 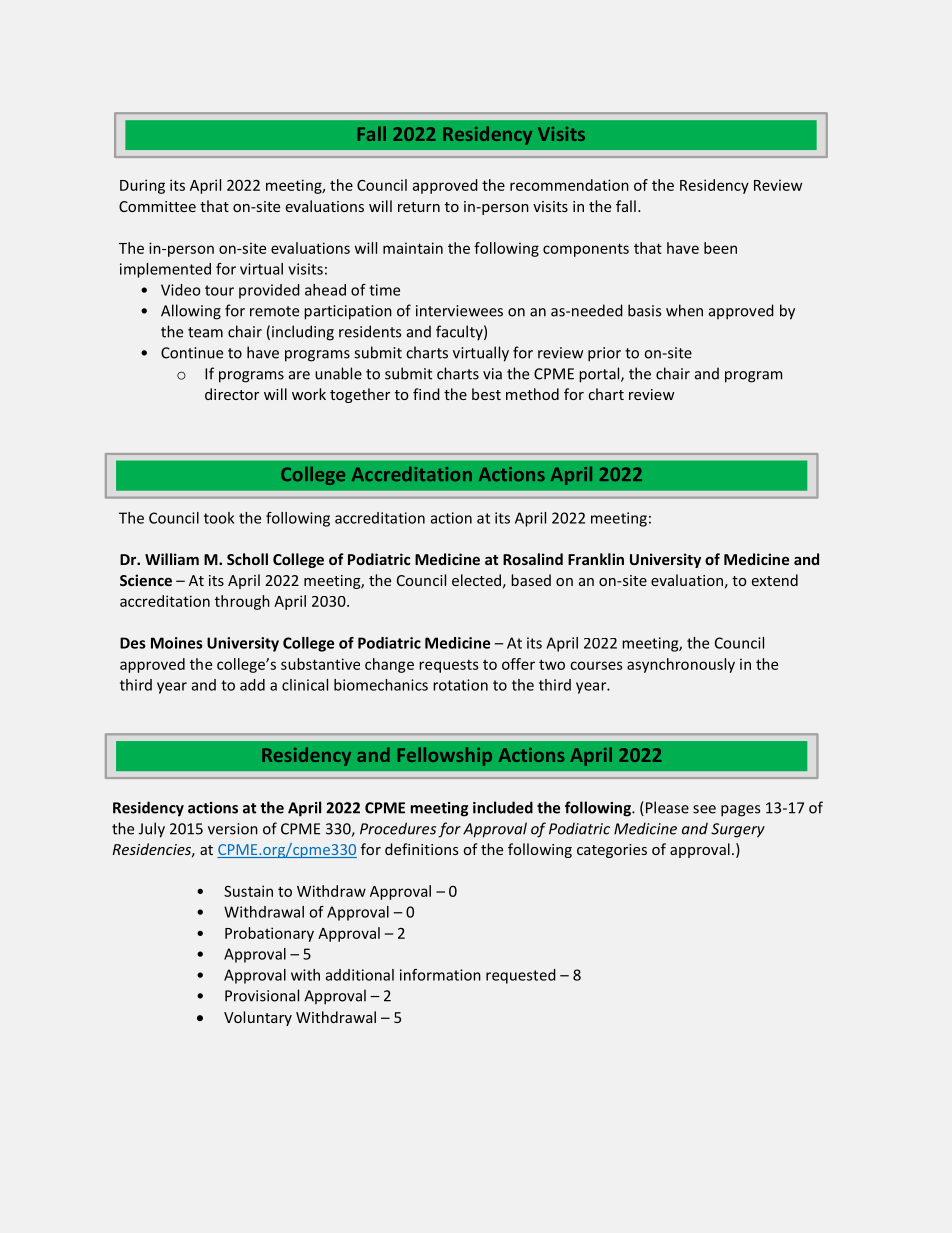 What do you see at coordinates (426, 394) in the screenshot?
I see `find` at bounding box center [426, 394].
